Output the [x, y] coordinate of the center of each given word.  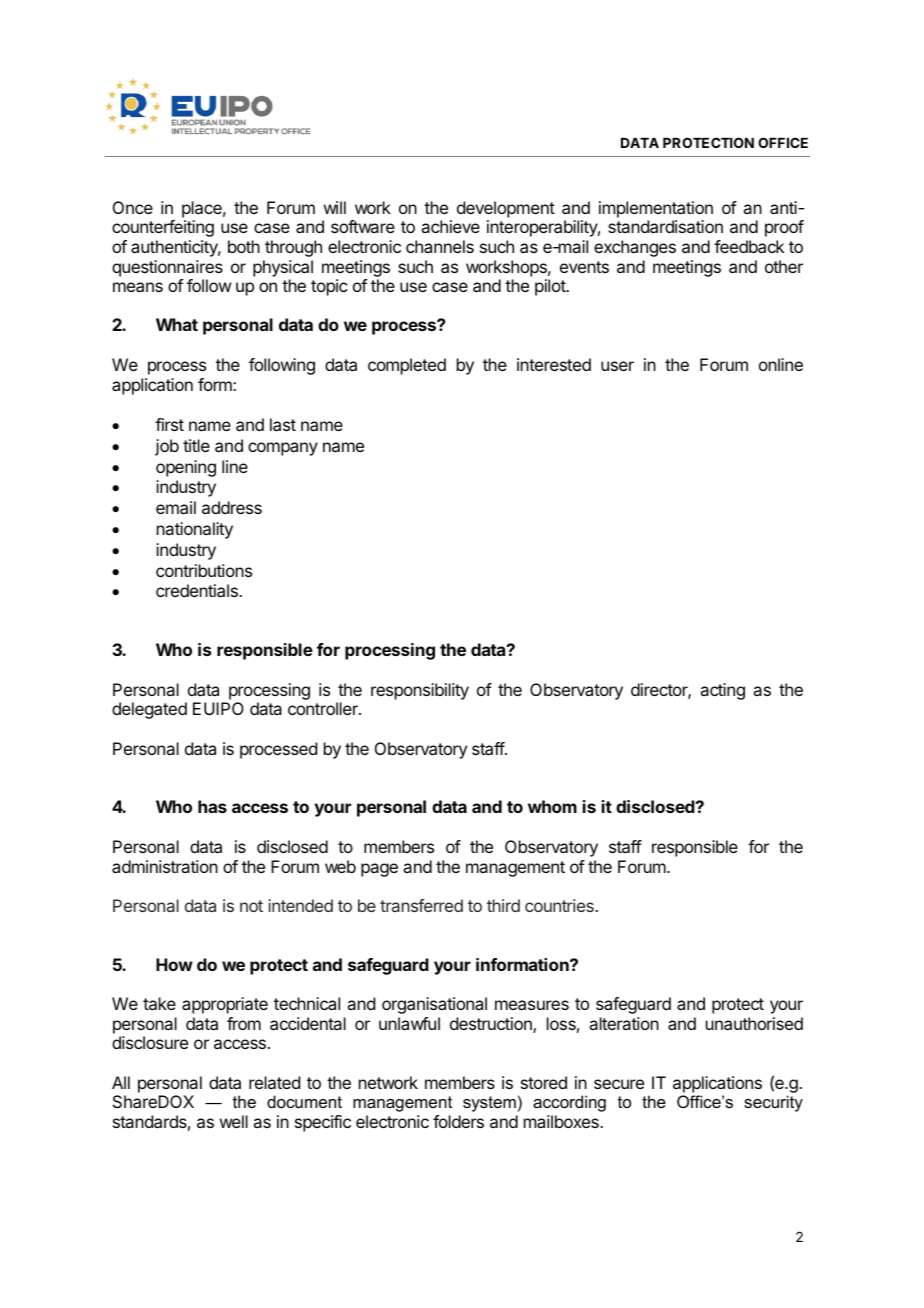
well [234, 1121]
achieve [450, 226]
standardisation [665, 226]
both [244, 246]
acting [722, 691]
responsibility [420, 691]
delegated [149, 710]
